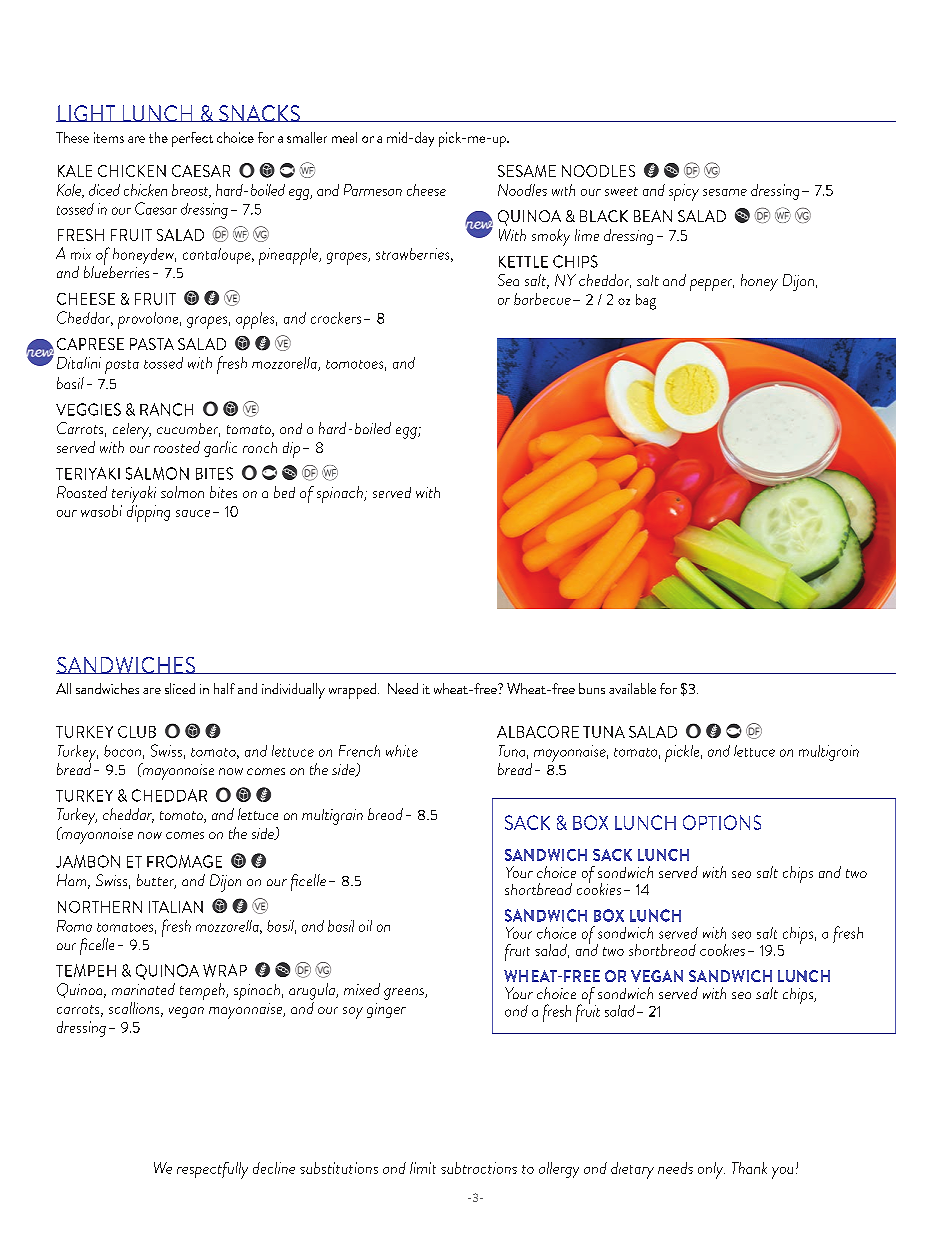  Describe the element at coordinates (684, 192) in the image. I see `spicy` at that location.
